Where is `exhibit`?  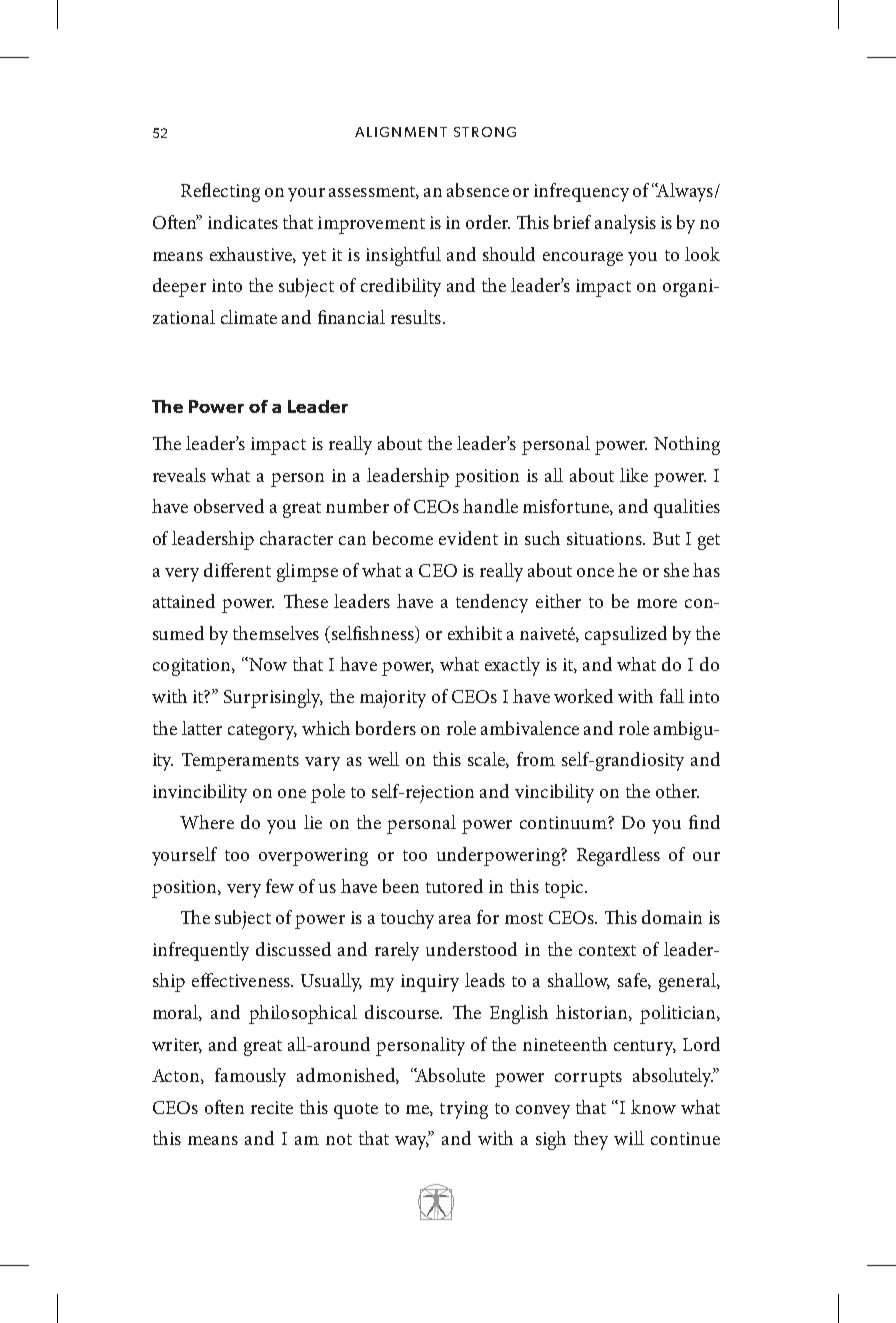
exhibit is located at coordinates (475, 633).
